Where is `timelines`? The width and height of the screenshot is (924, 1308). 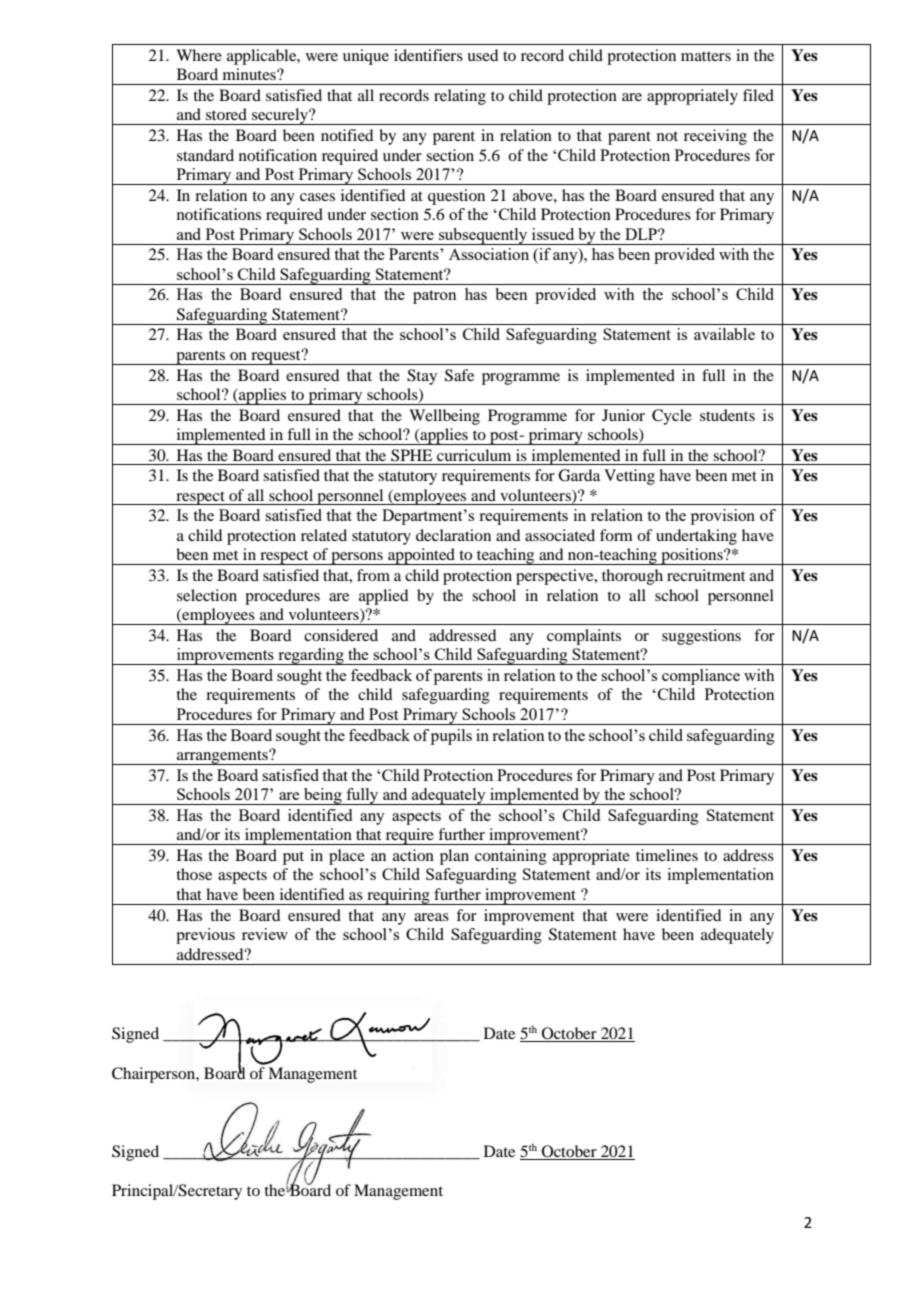
timelines is located at coordinates (667, 855).
